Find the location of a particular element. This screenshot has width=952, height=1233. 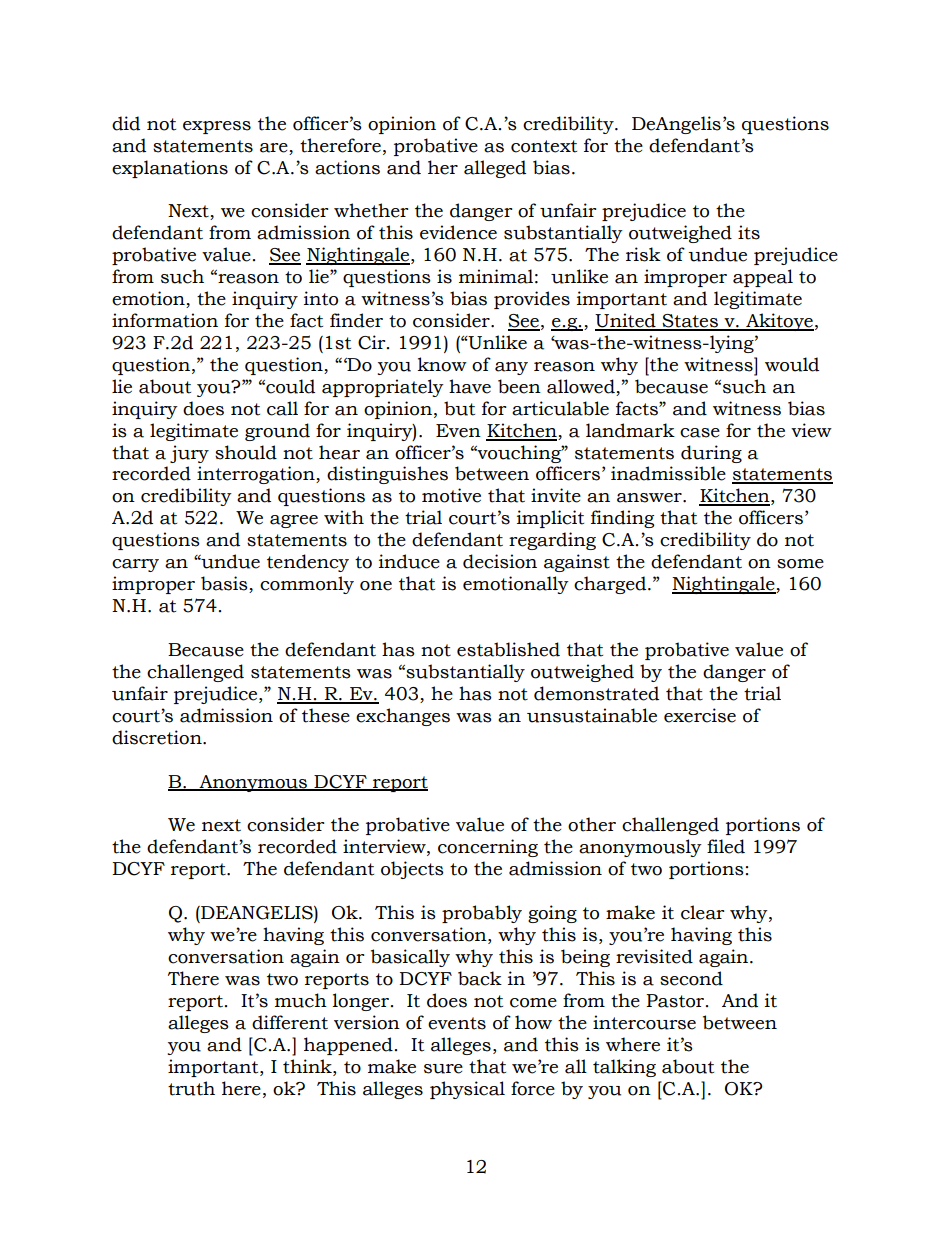

during is located at coordinates (711, 454).
